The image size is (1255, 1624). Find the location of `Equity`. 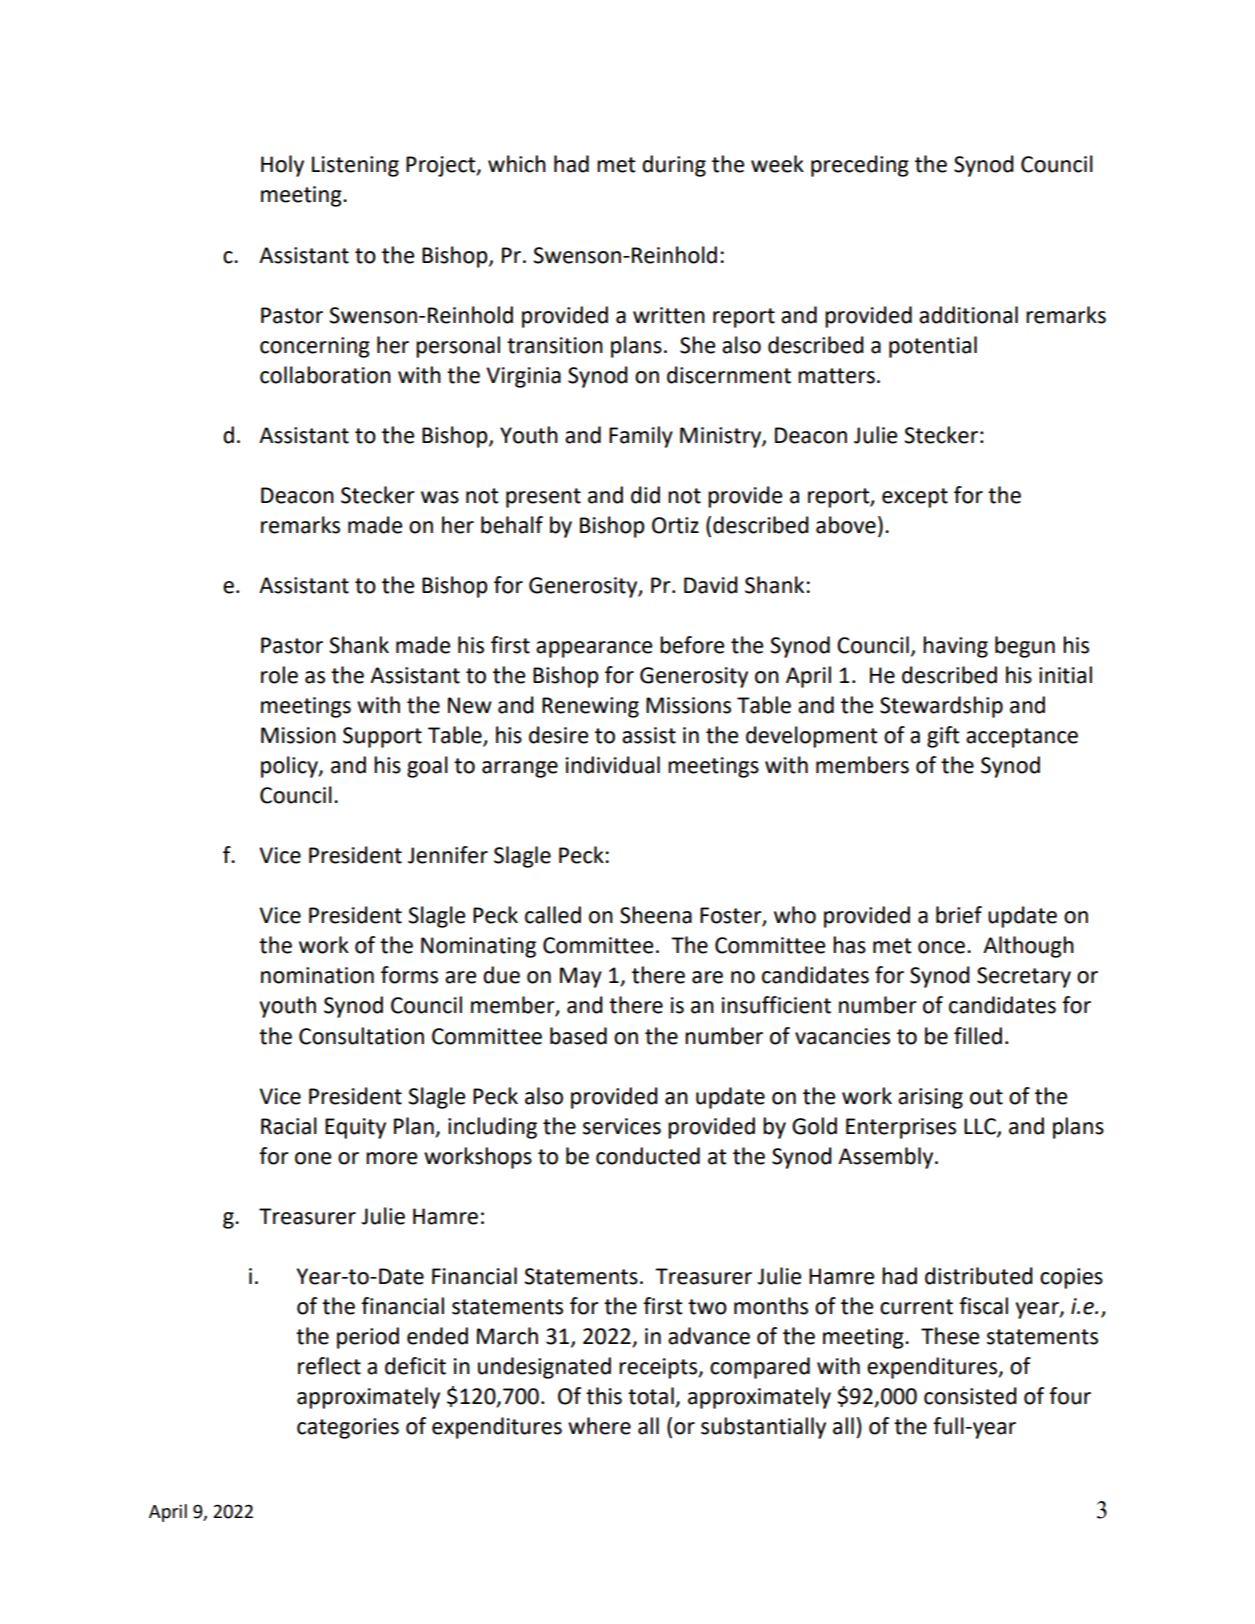

Equity is located at coordinates (355, 1128).
